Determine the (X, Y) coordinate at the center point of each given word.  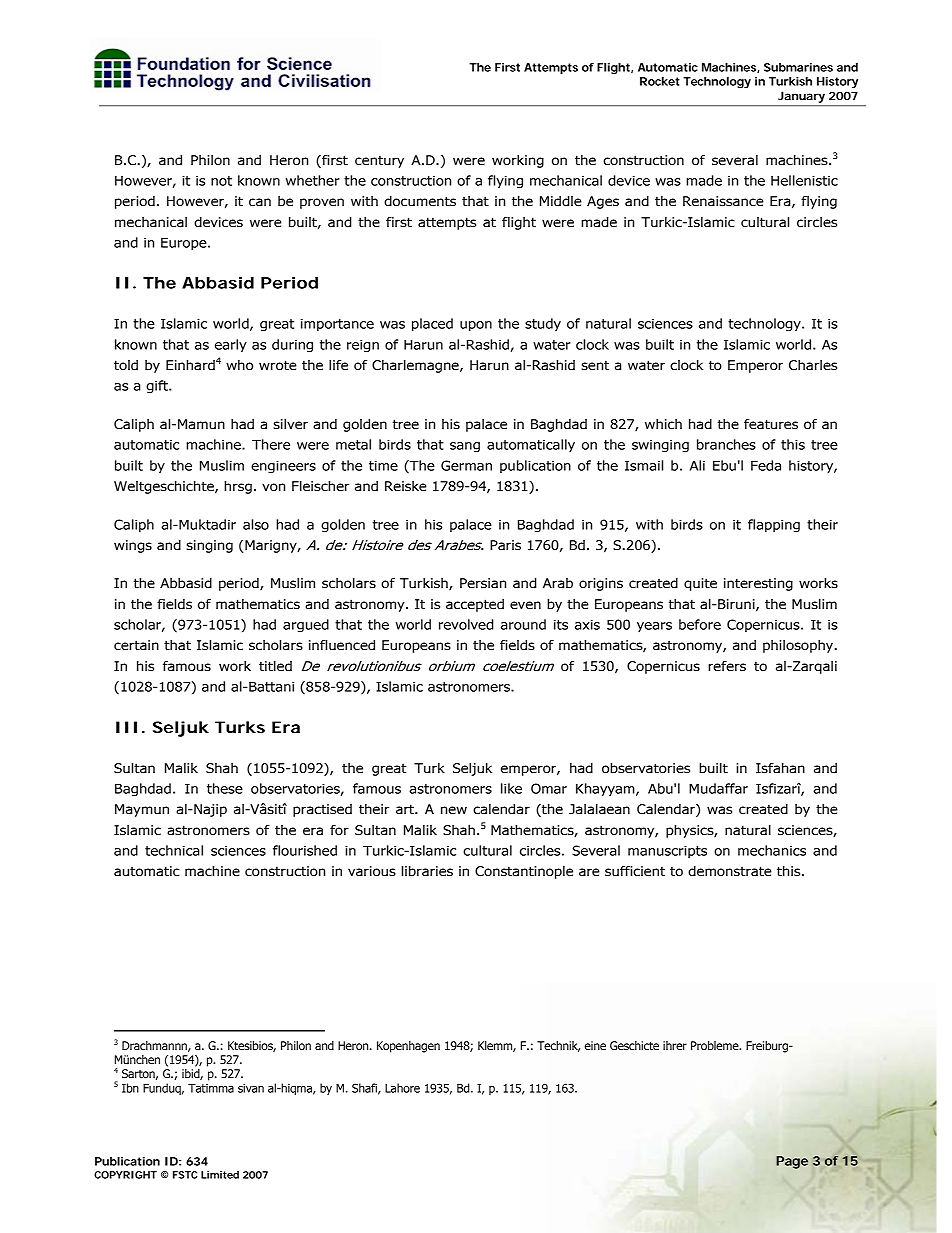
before (700, 624)
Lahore (402, 1088)
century (379, 161)
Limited (220, 1175)
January (801, 97)
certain (136, 645)
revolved (466, 624)
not (221, 181)
